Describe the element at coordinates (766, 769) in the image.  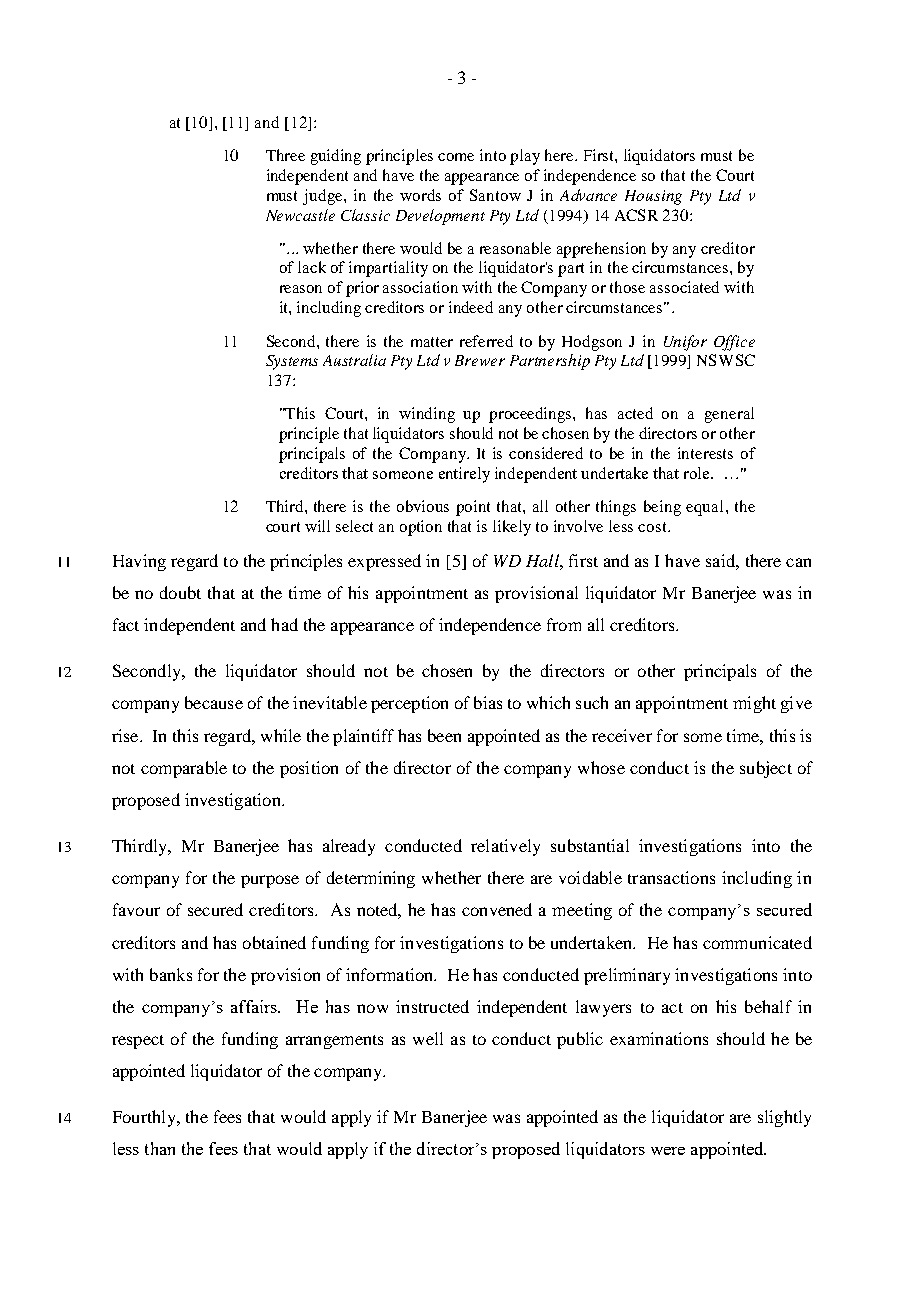
I see `subject` at that location.
